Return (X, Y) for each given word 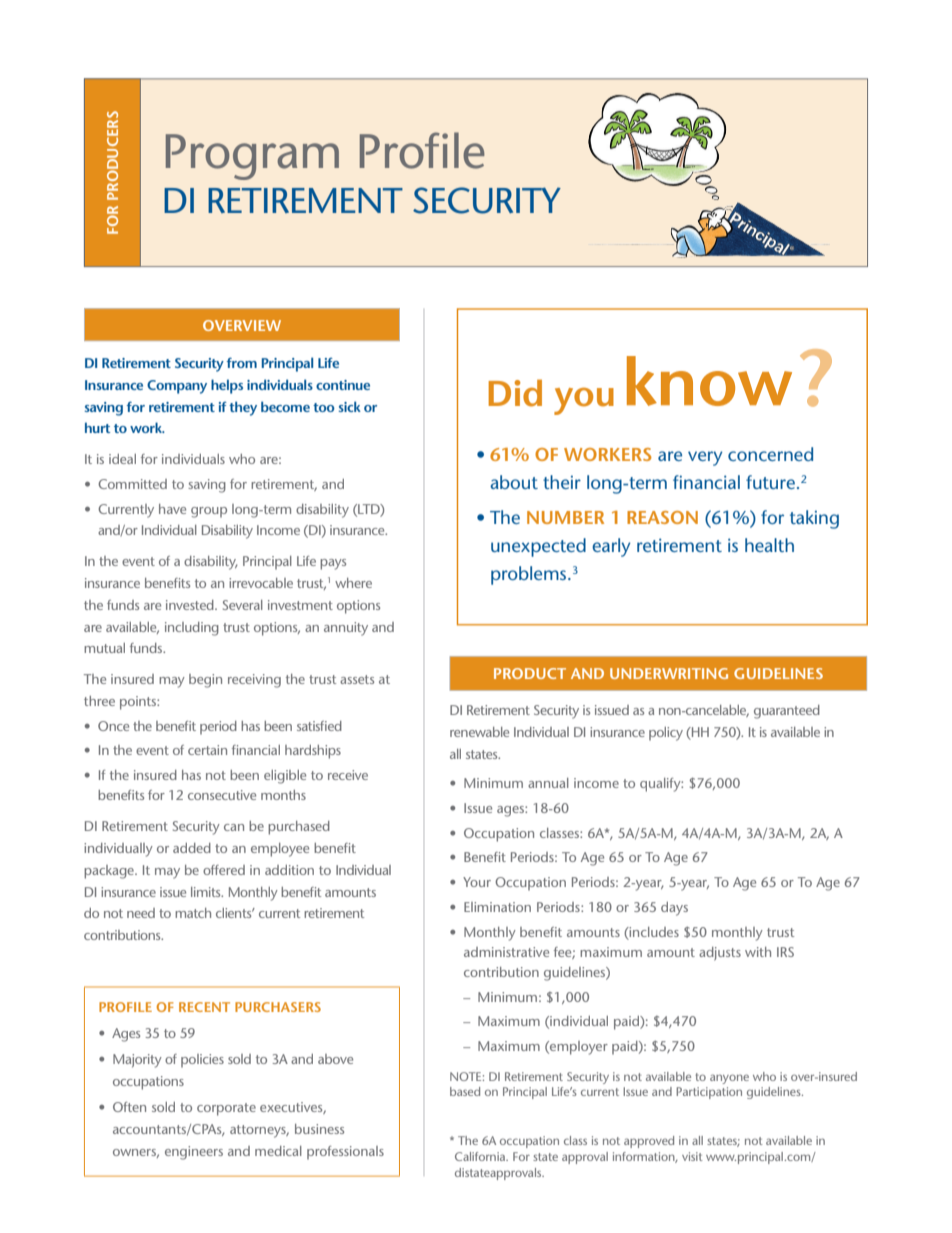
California (481, 1156)
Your (477, 882)
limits (207, 892)
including (192, 629)
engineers (194, 1153)
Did (515, 393)
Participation (709, 1093)
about (514, 482)
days (674, 909)
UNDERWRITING (669, 673)
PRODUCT (530, 673)
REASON (662, 517)
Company (177, 387)
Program (252, 157)
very (705, 458)
